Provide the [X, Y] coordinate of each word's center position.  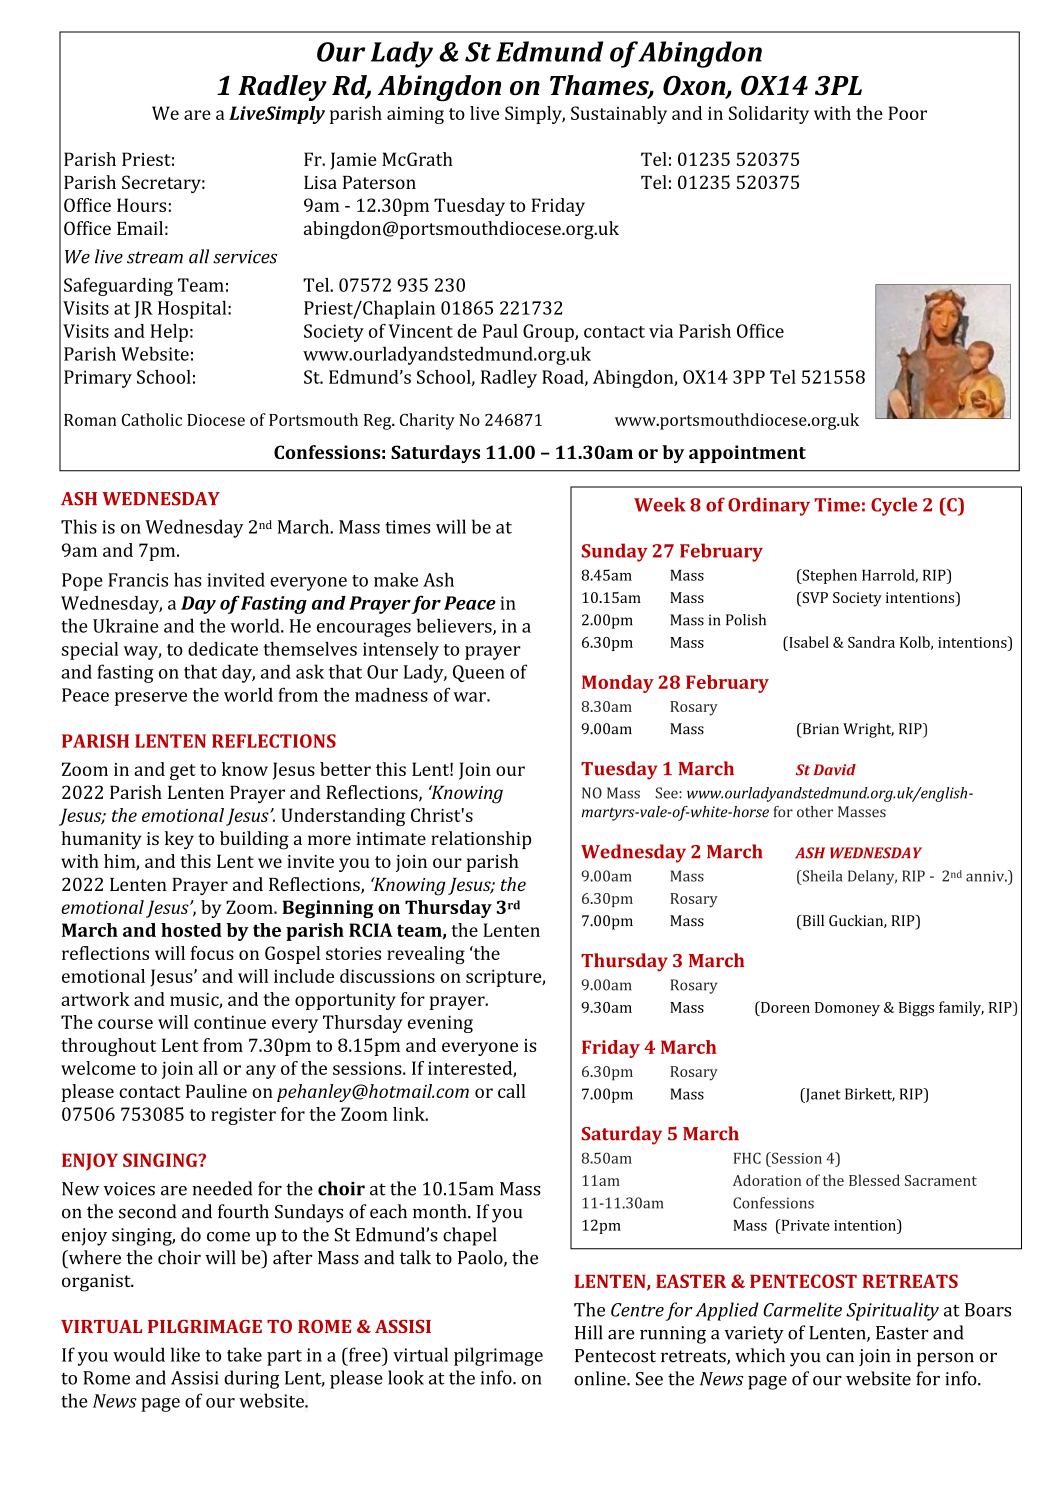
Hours [141, 205]
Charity [427, 421]
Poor [907, 113]
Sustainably [619, 115]
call [512, 1091]
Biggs [916, 1009]
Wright [868, 730]
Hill [589, 1332]
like [185, 1354]
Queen [479, 673]
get [183, 772]
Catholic [152, 419]
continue [230, 1022]
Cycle [894, 506]
